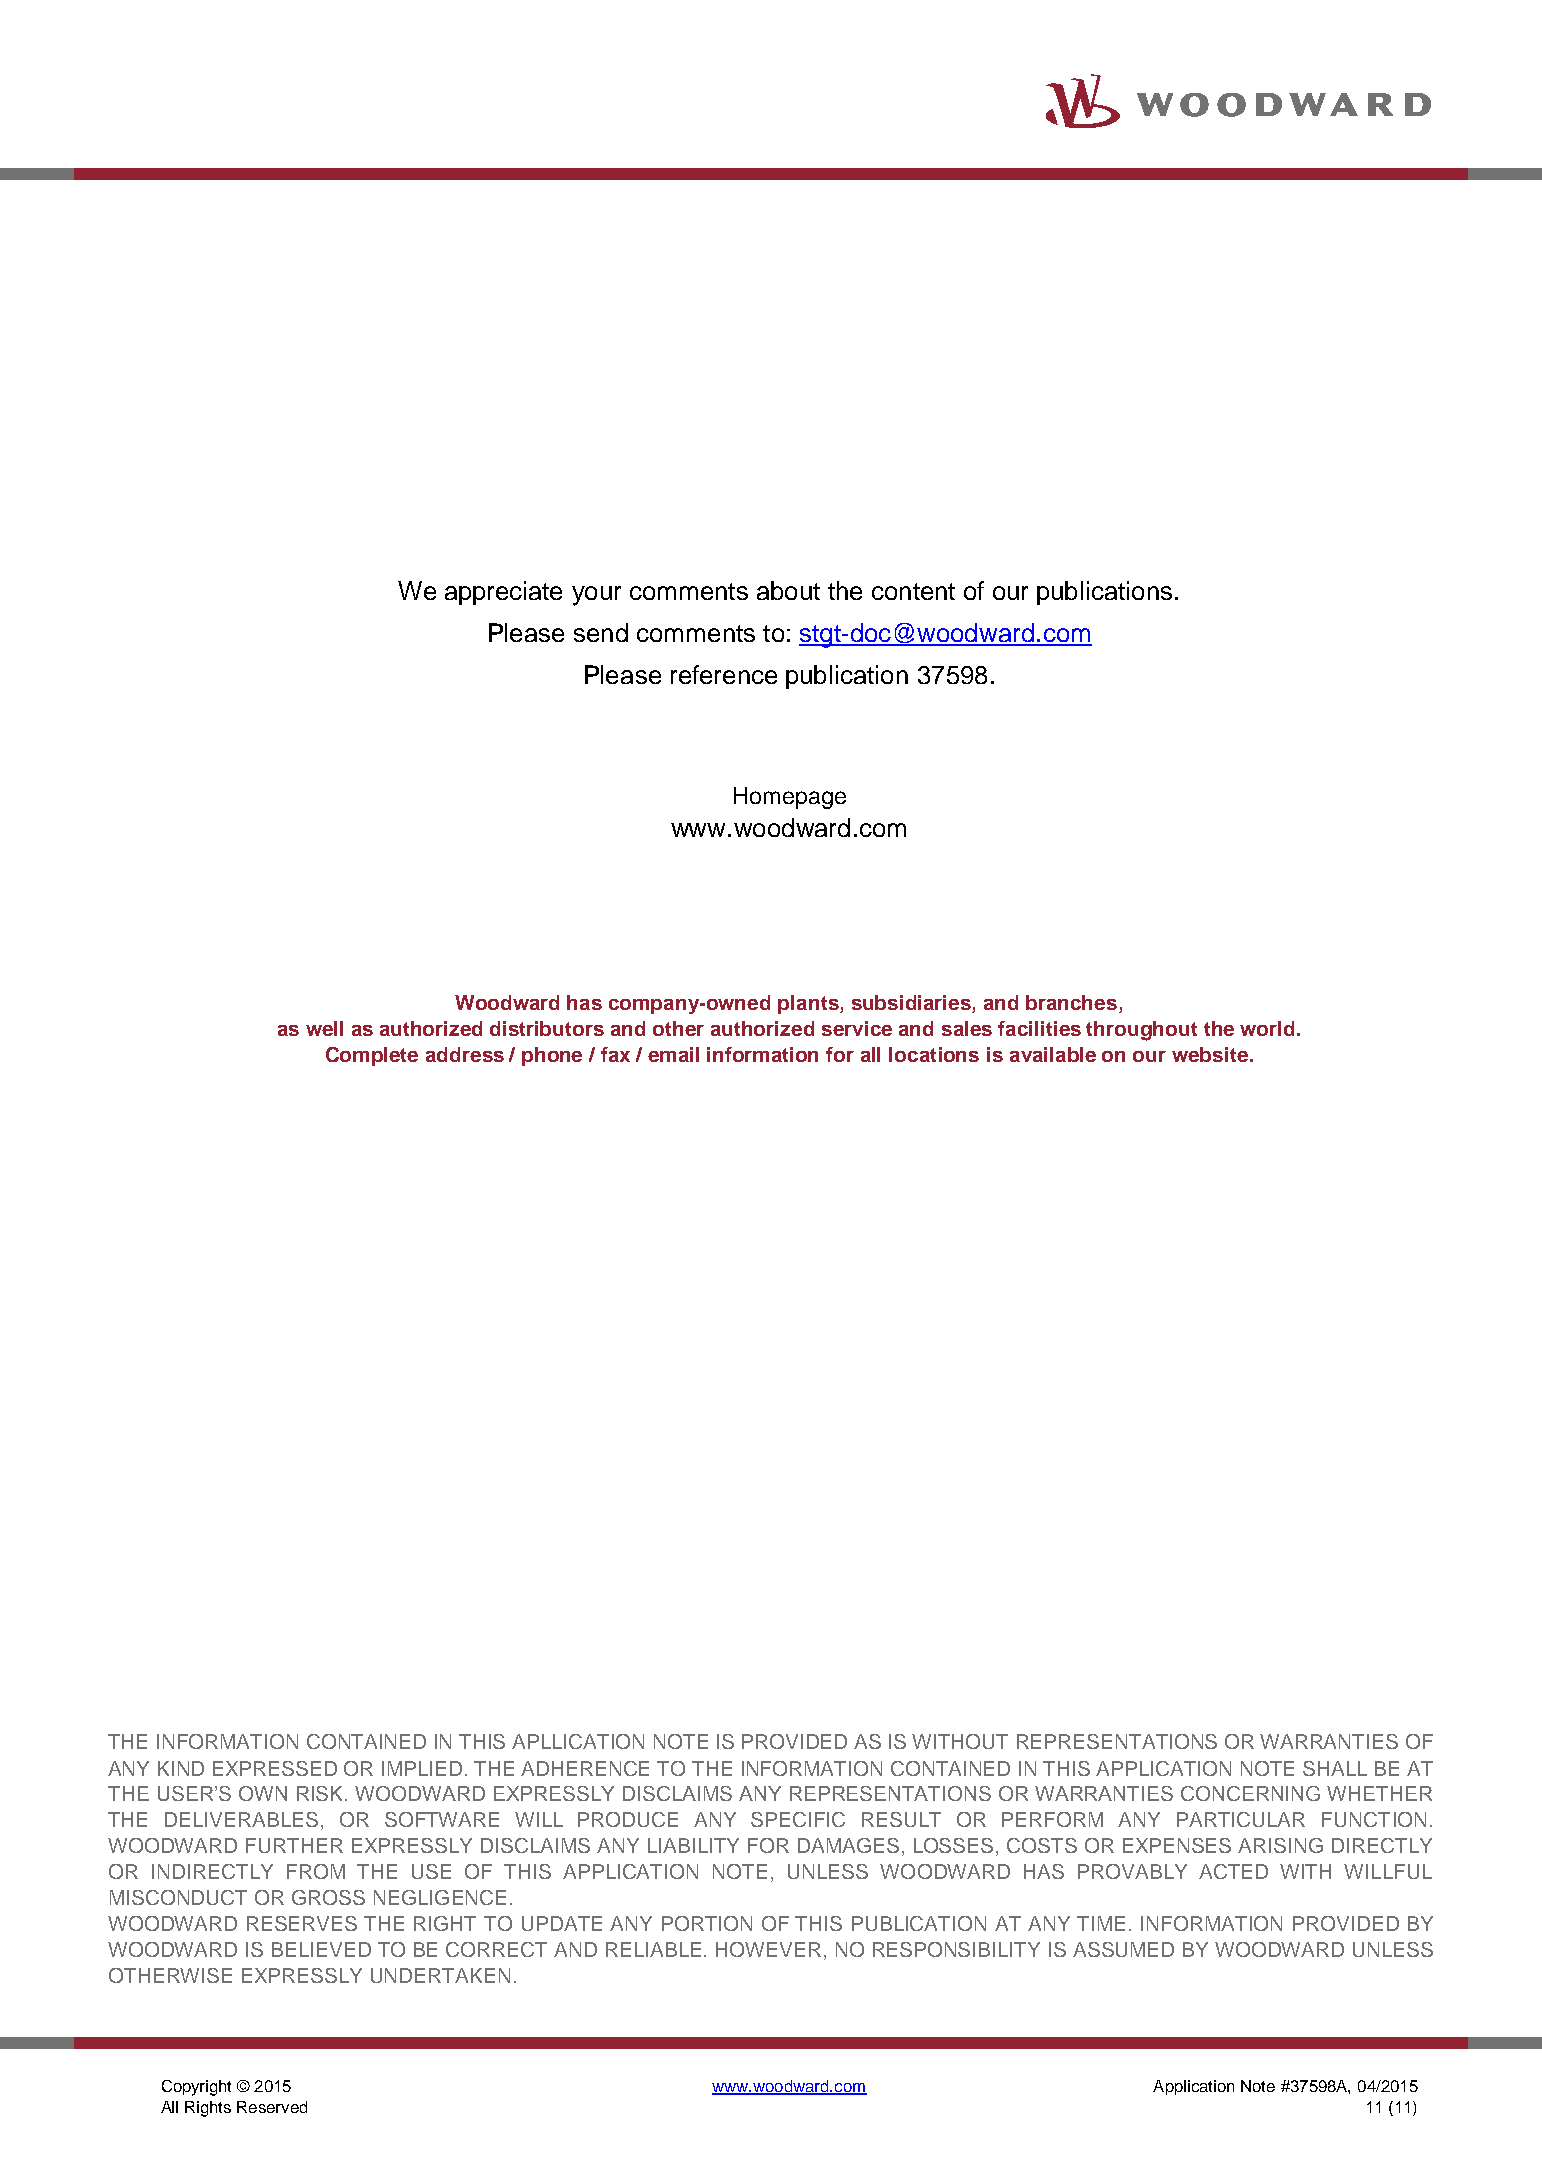  I want to click on about, so click(788, 590).
